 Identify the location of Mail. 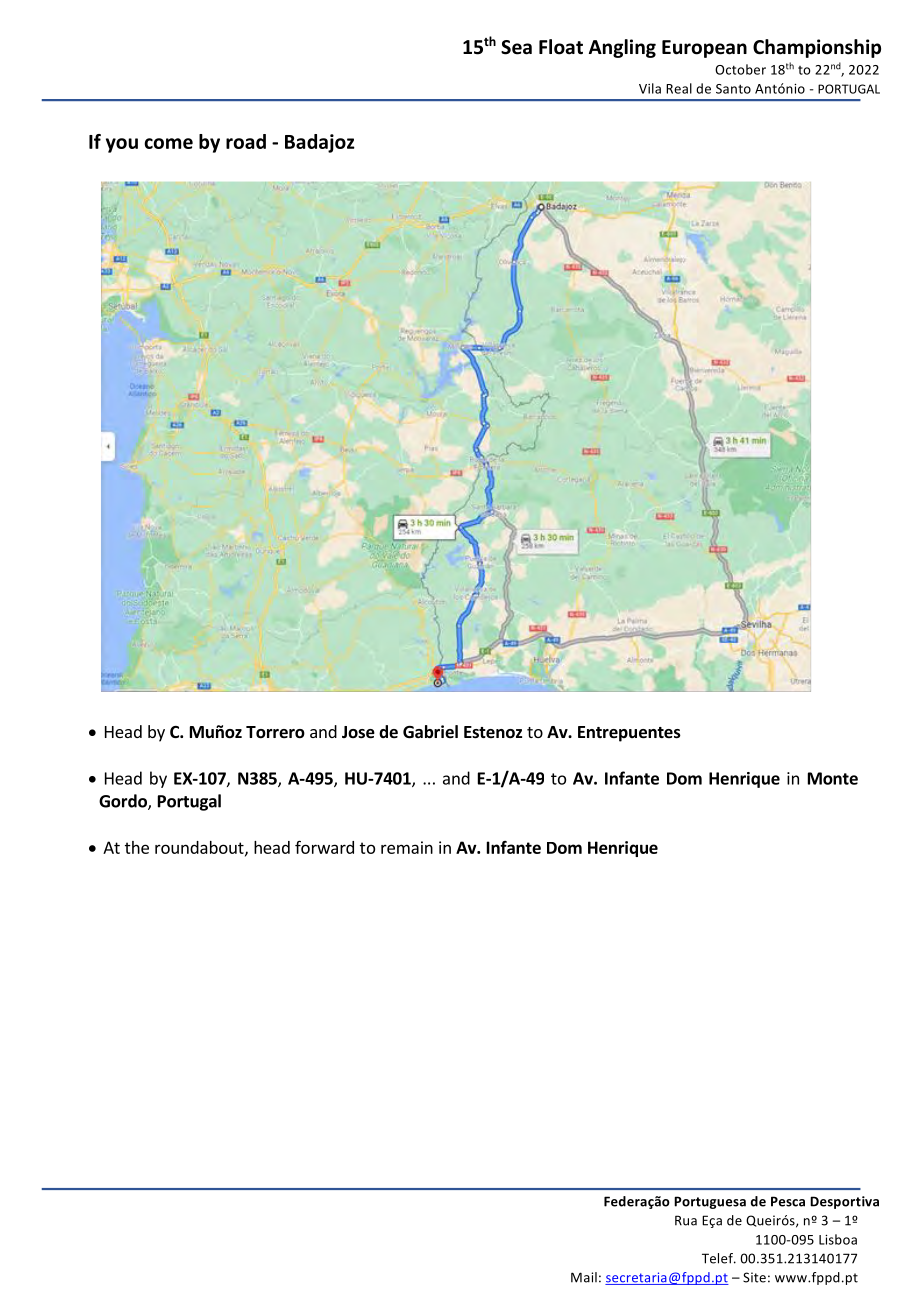
(584, 1277).
